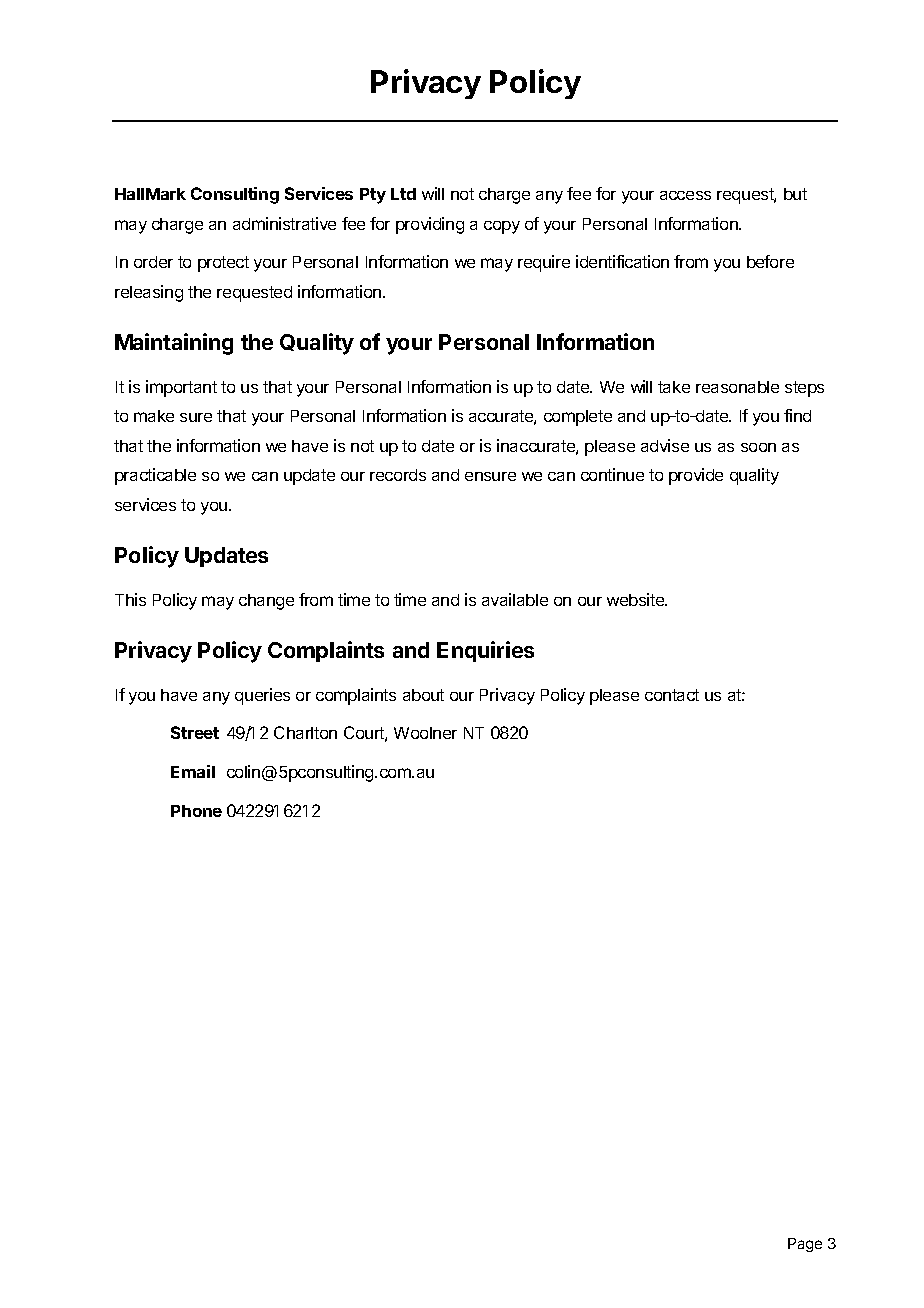 The width and height of the screenshot is (924, 1308). Describe the element at coordinates (266, 602) in the screenshot. I see `change` at that location.
